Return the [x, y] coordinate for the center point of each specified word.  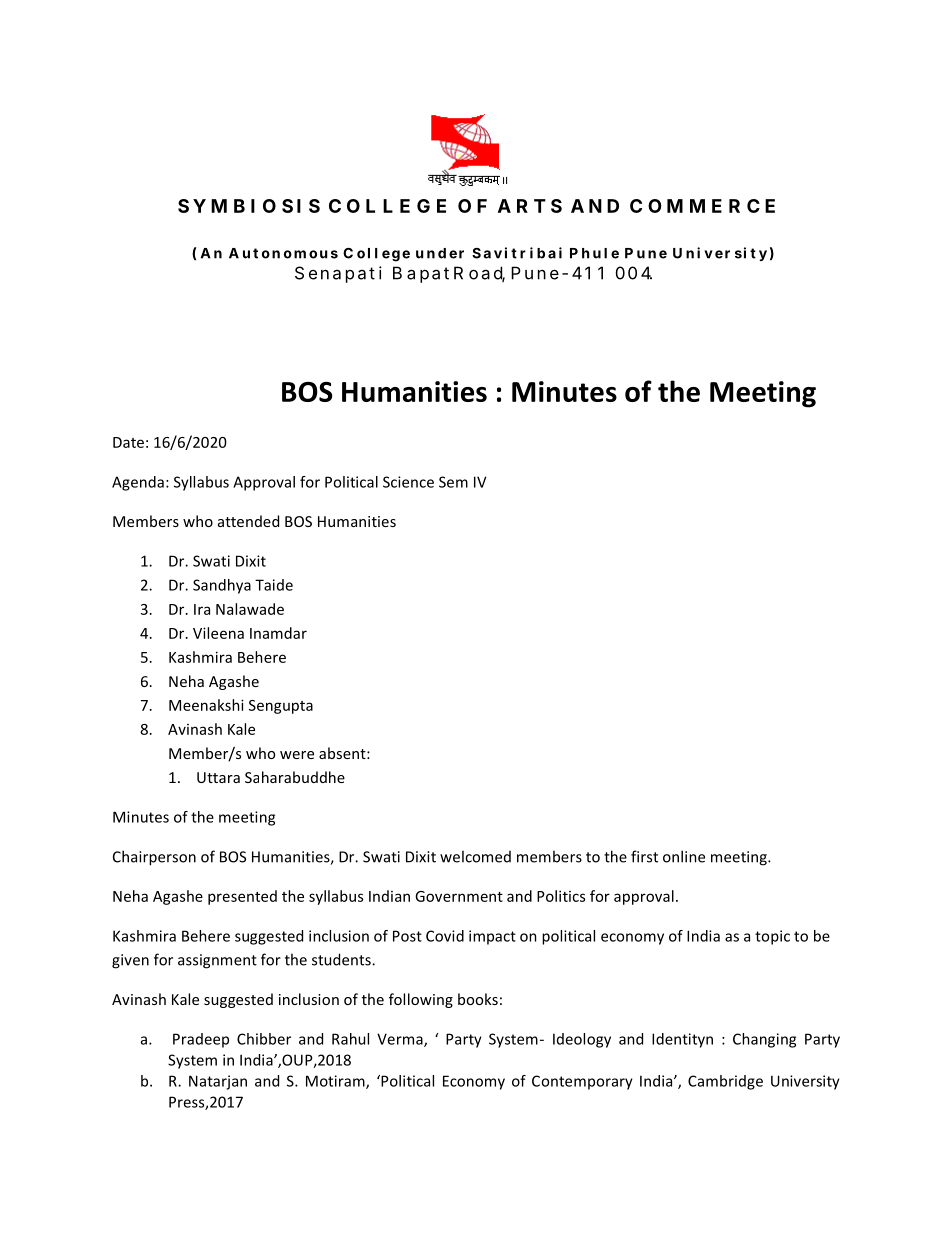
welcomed [475, 856]
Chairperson [154, 858]
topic [772, 937]
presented [242, 897]
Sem [453, 482]
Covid [445, 936]
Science [408, 482]
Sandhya [222, 586]
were [297, 755]
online [684, 856]
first [644, 856]
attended [248, 521]
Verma [401, 1040]
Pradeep [201, 1040]
